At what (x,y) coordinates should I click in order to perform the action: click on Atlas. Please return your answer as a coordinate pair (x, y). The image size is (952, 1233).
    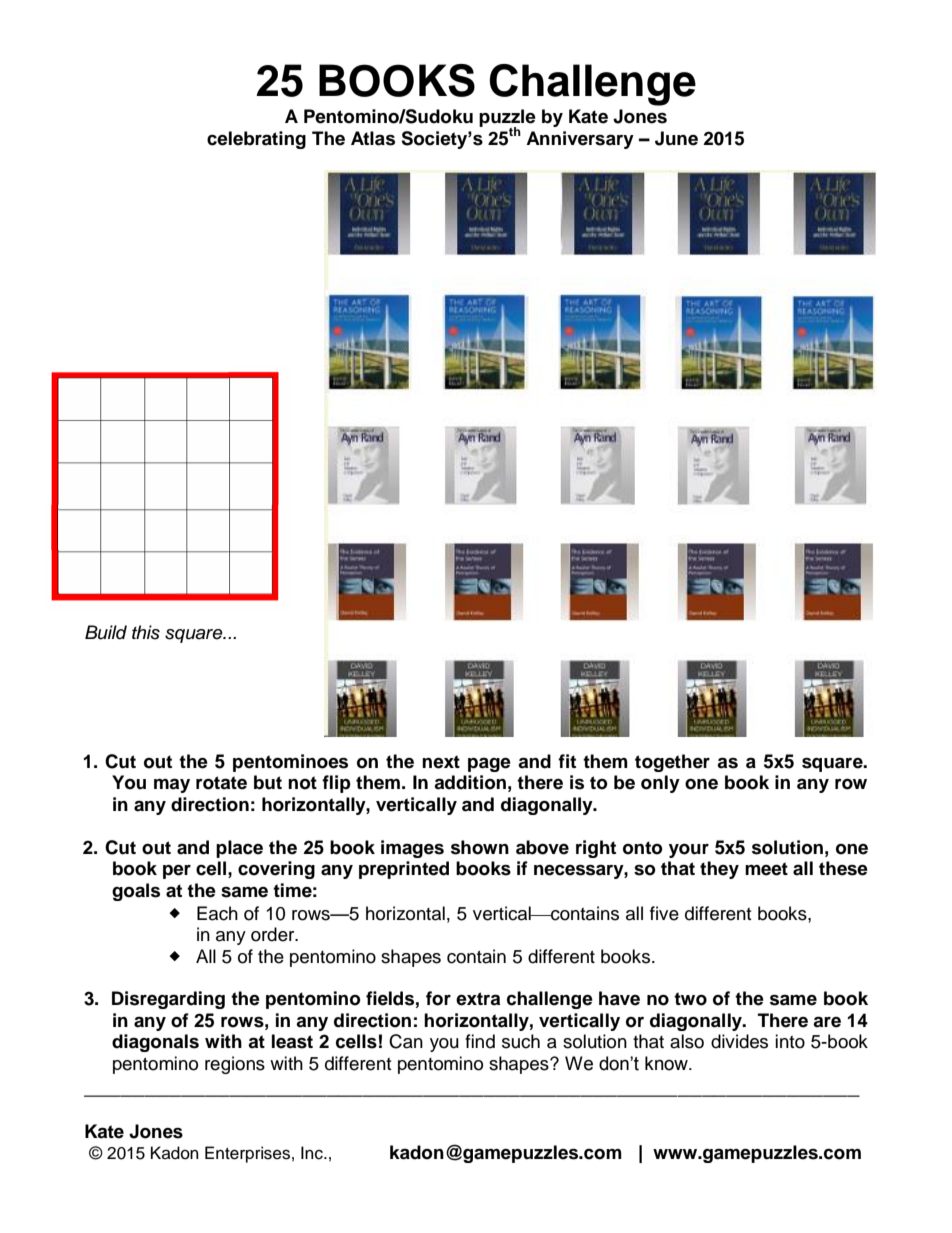
    Looking at the image, I should click on (373, 138).
